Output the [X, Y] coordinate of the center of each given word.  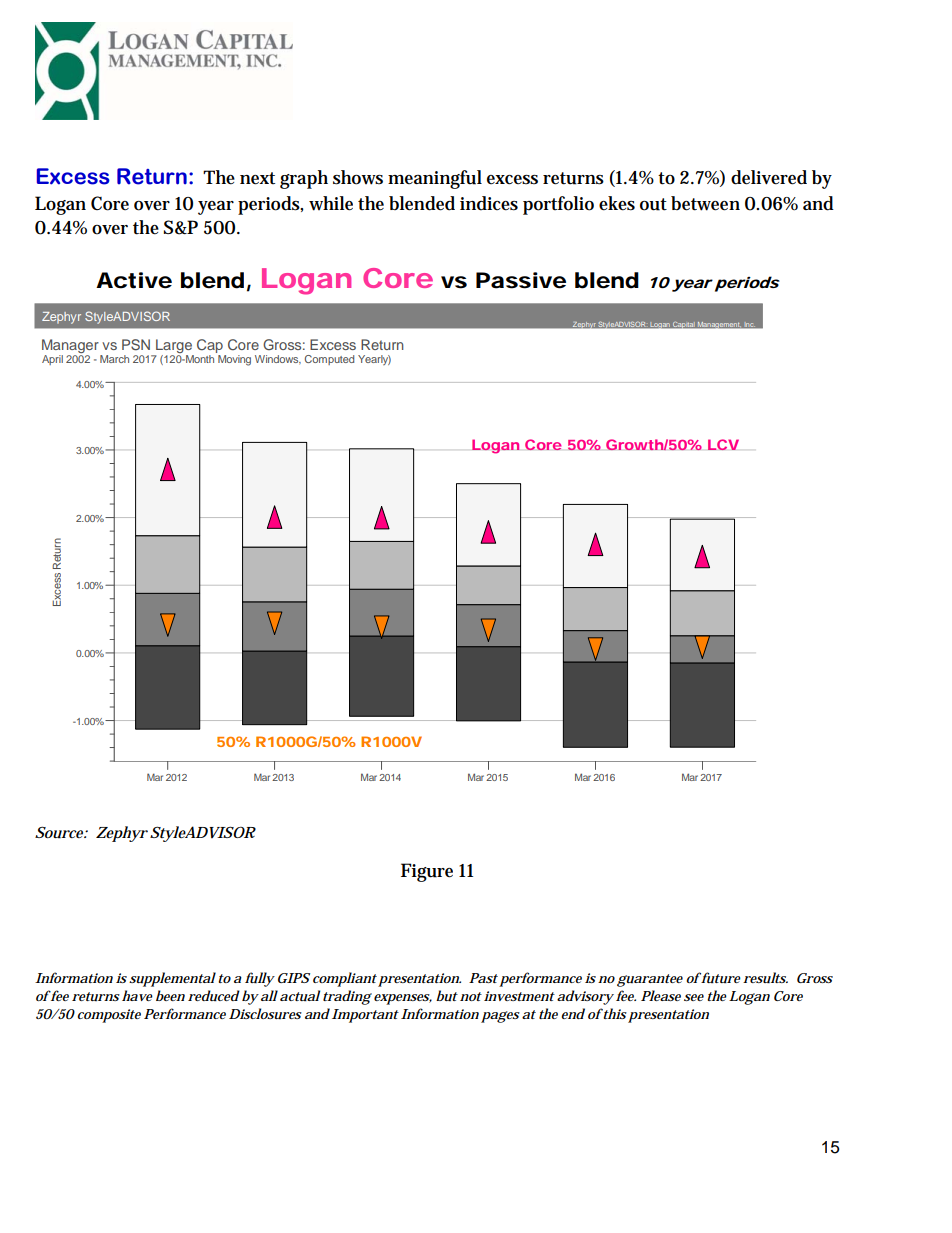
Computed [329, 360]
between [705, 203]
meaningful [435, 179]
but [447, 995]
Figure [427, 872]
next [257, 178]
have [137, 995]
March [114, 359]
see [694, 997]
